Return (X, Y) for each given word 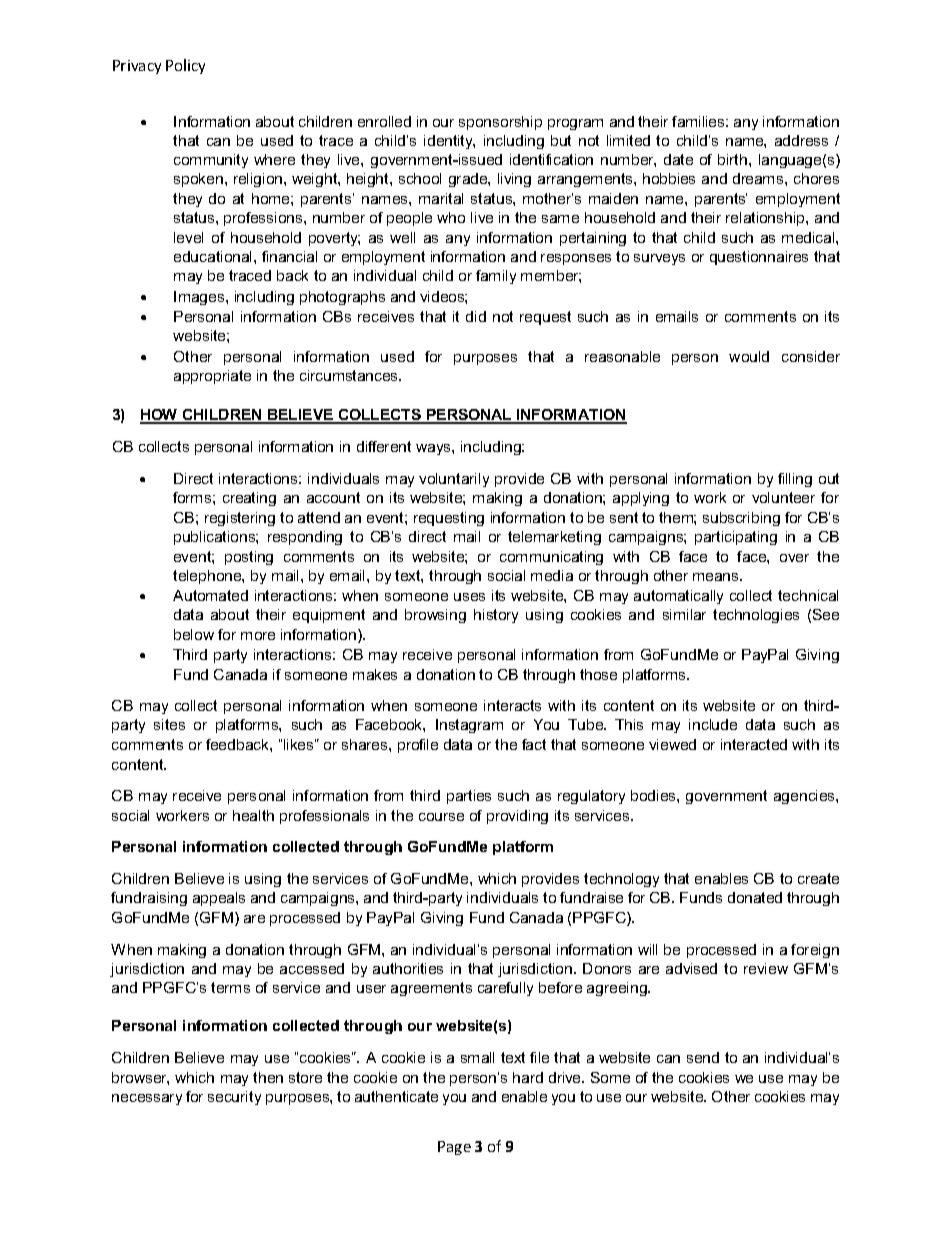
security (234, 1098)
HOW (160, 416)
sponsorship (500, 123)
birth (732, 159)
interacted (754, 744)
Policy (185, 66)
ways (434, 449)
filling (795, 480)
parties (469, 797)
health (253, 815)
